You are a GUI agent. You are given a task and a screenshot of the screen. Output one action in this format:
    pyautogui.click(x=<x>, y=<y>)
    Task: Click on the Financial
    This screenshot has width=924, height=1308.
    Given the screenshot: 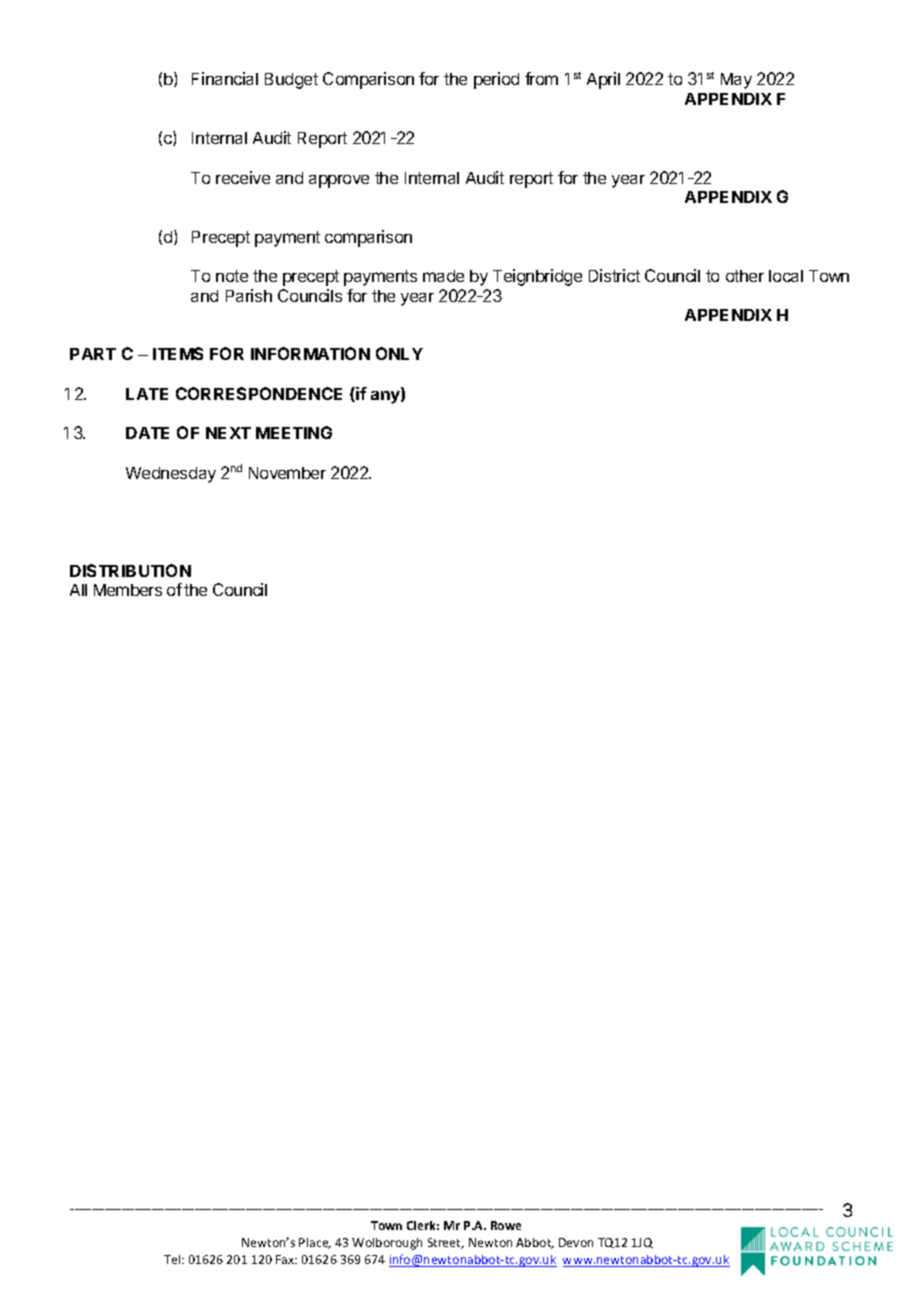 What is the action you would take?
    pyautogui.click(x=225, y=78)
